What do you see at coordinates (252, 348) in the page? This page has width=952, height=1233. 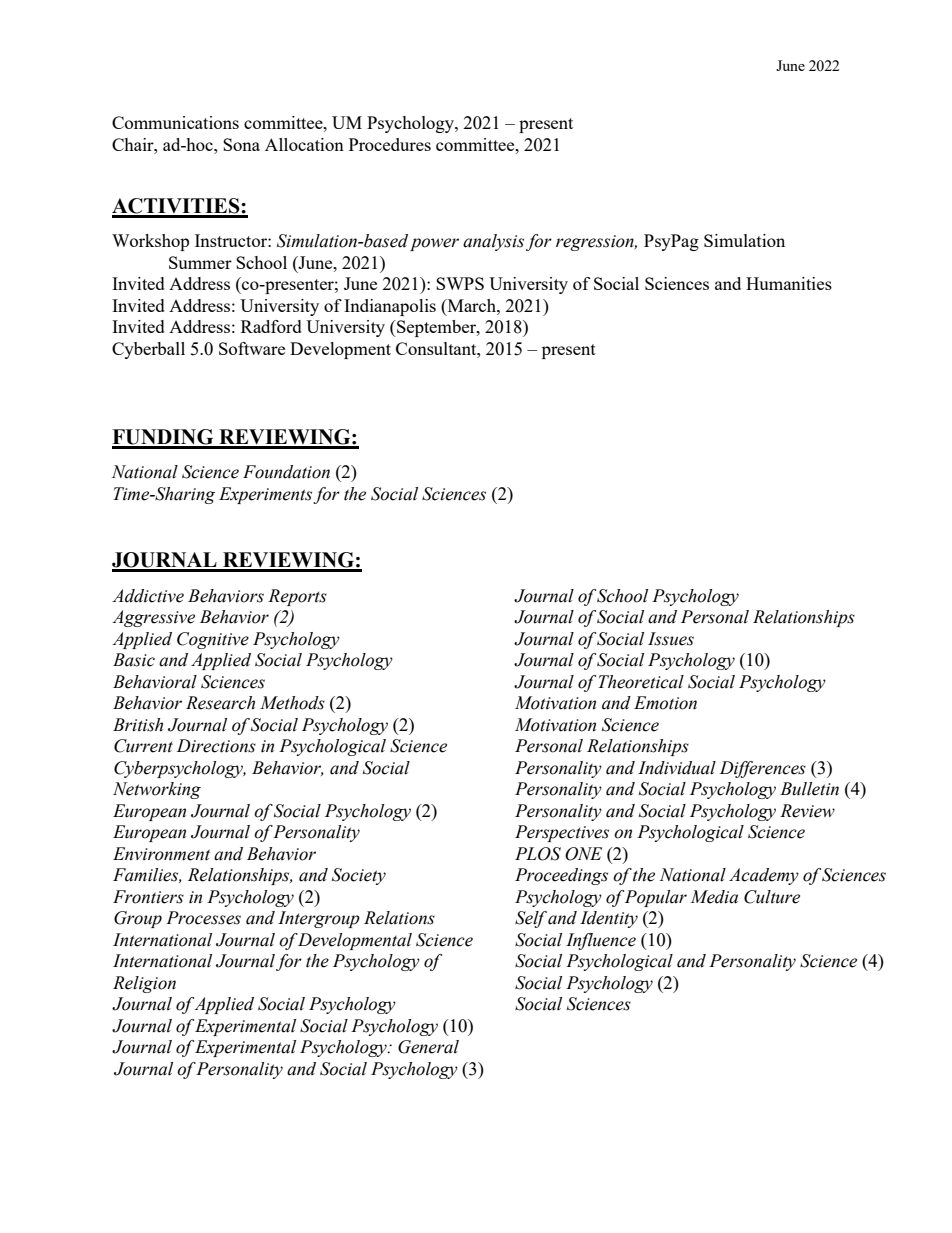 I see `Software` at bounding box center [252, 348].
